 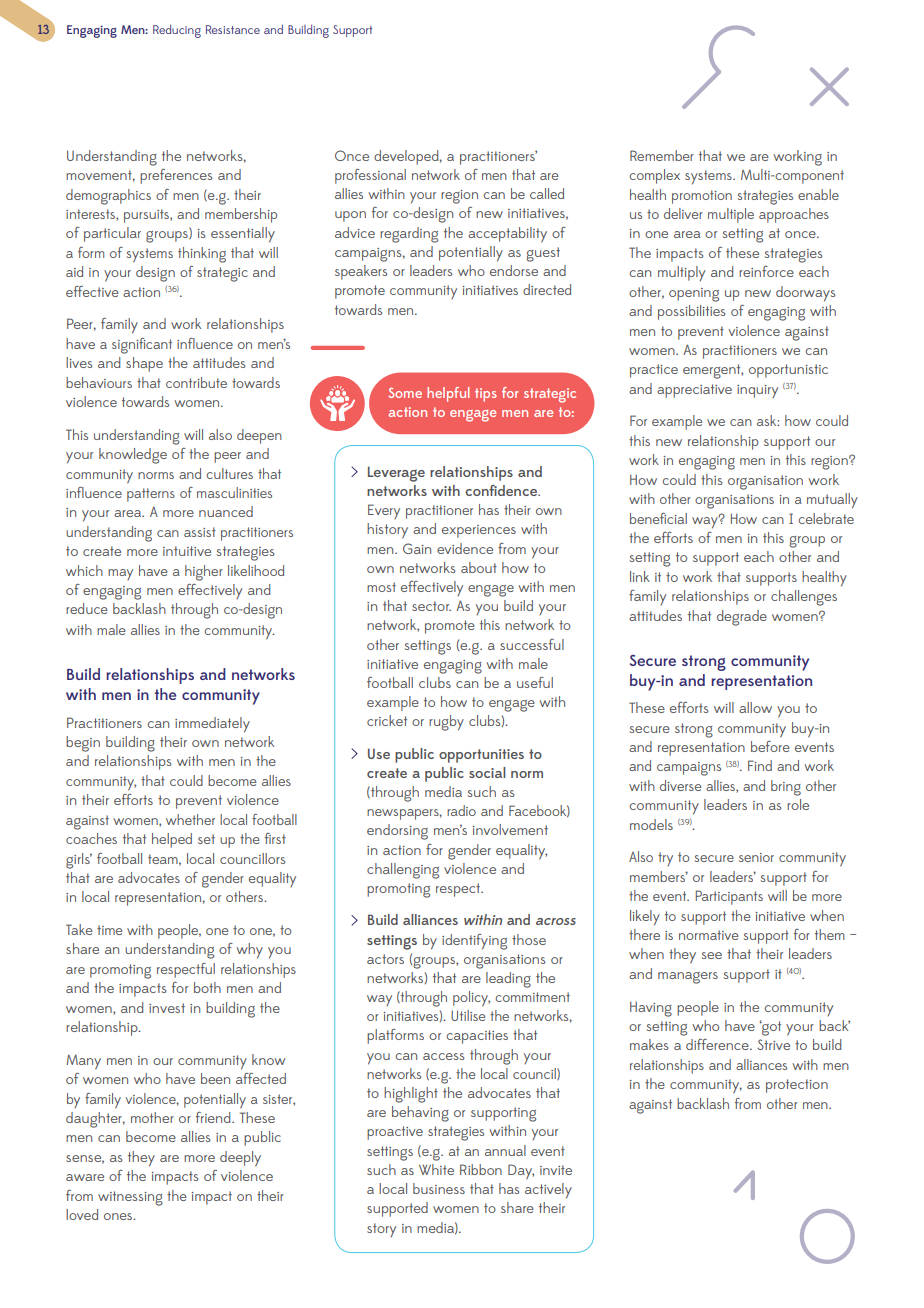 I want to click on whether, so click(x=190, y=819).
